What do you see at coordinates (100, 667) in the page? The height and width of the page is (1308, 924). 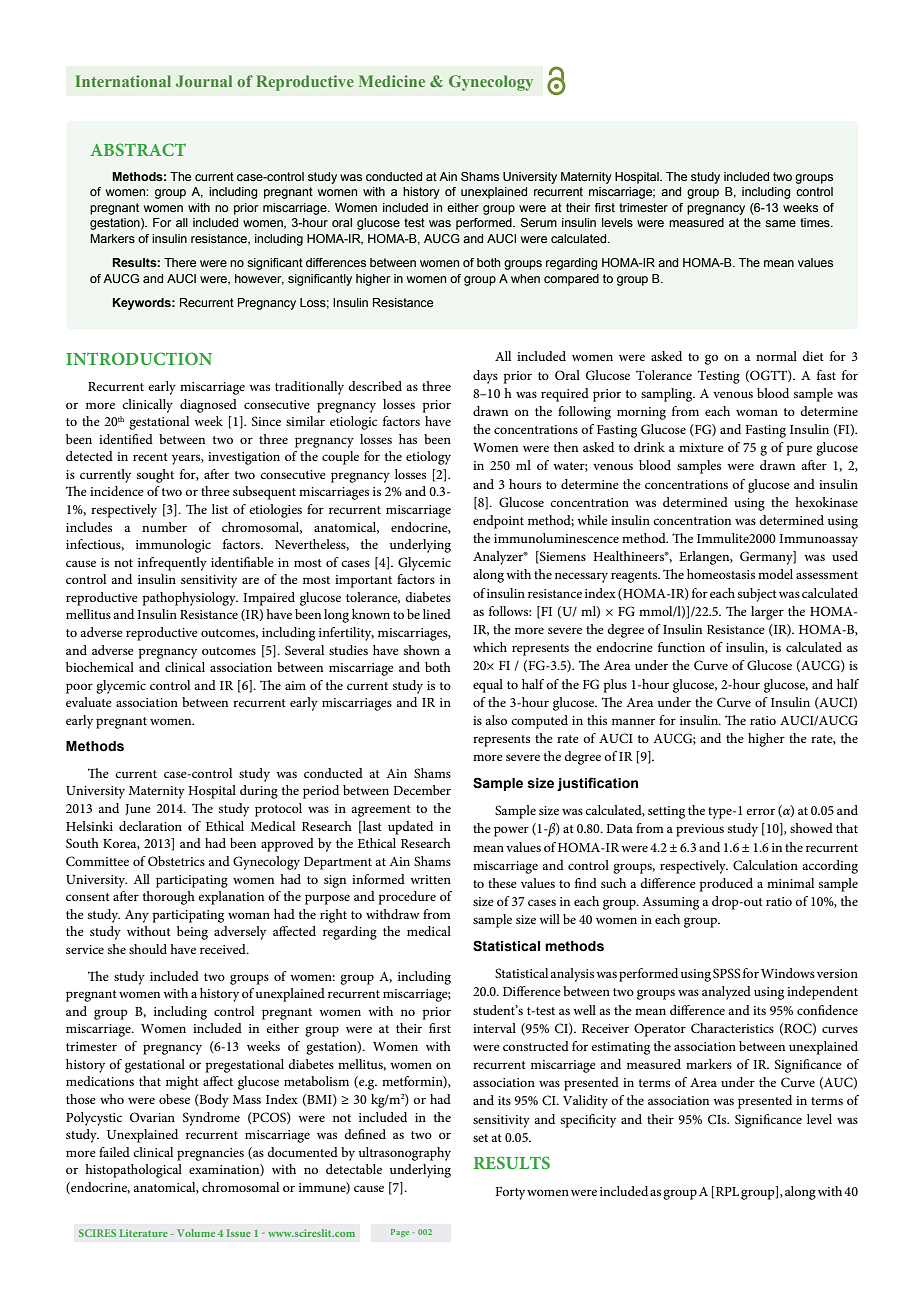 I see `biochemical` at bounding box center [100, 667].
